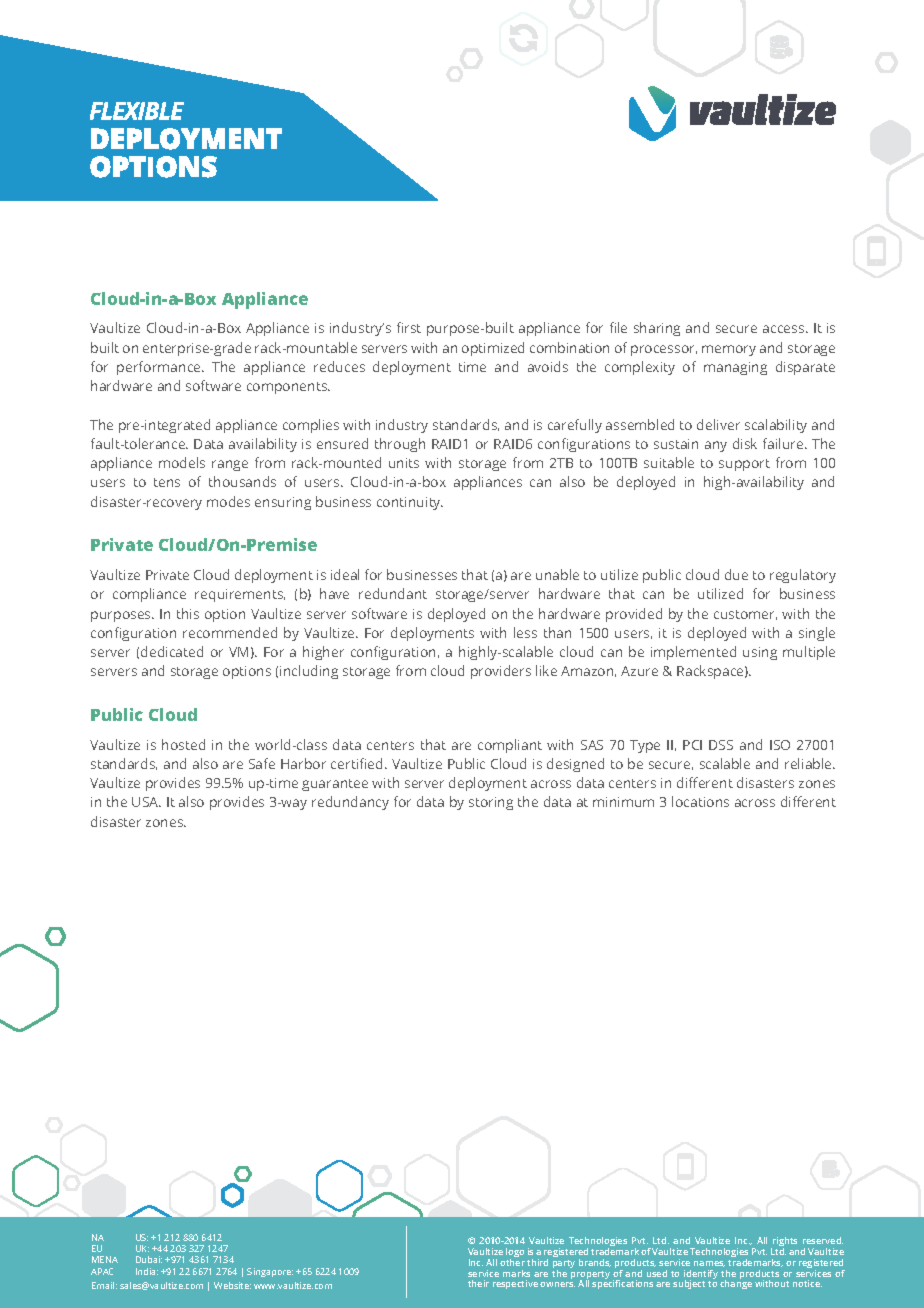 The height and width of the page is (1308, 924). What do you see at coordinates (149, 1259) in the page?
I see `Dubai` at bounding box center [149, 1259].
